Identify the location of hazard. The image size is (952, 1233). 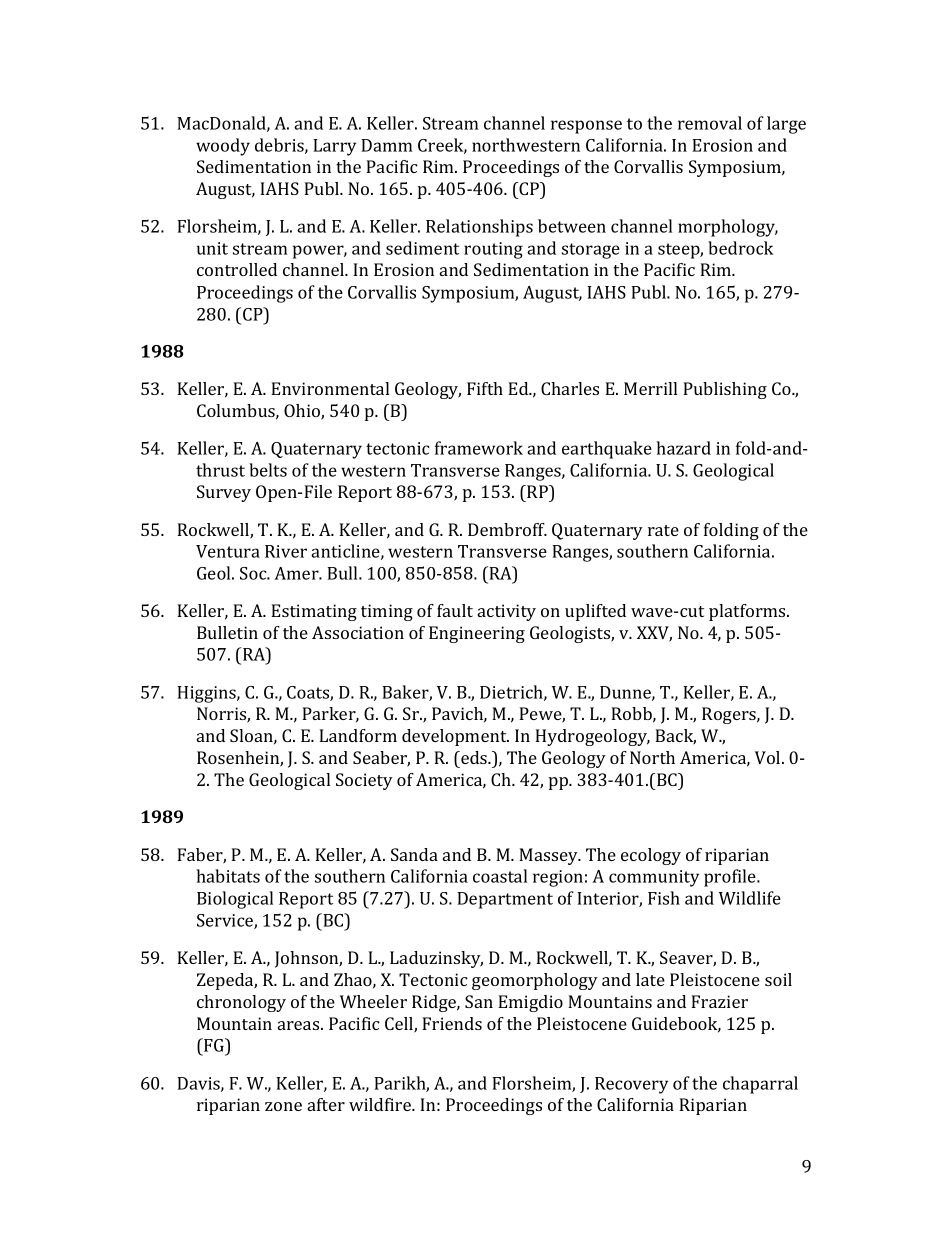
(683, 448).
